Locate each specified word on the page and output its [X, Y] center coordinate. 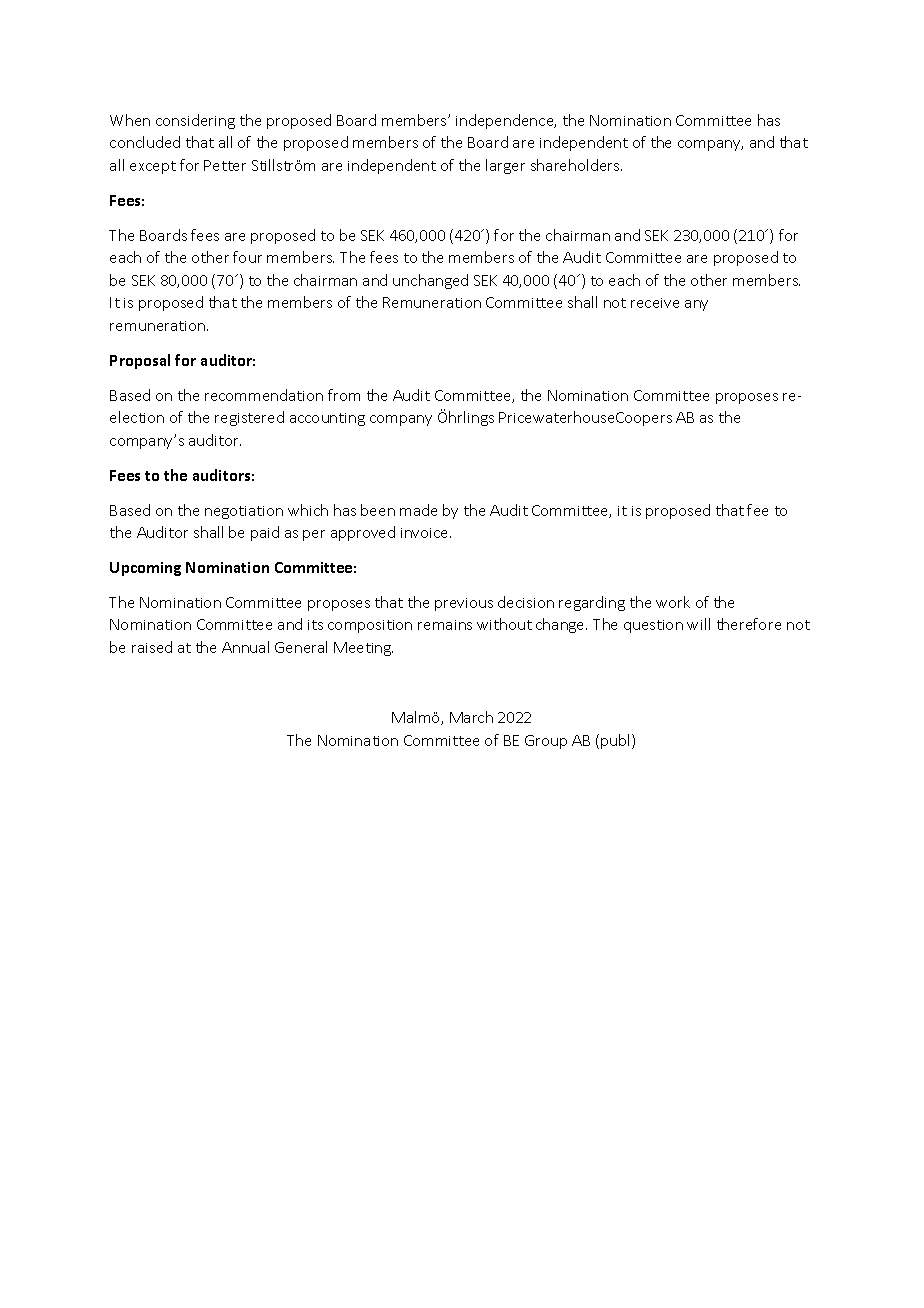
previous [464, 604]
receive [655, 303]
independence [506, 121]
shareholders [576, 165]
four [247, 257]
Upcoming [145, 569]
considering [195, 121]
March [471, 717]
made [418, 510]
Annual [245, 647]
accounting [327, 419]
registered [249, 418]
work [673, 602]
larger [505, 166]
